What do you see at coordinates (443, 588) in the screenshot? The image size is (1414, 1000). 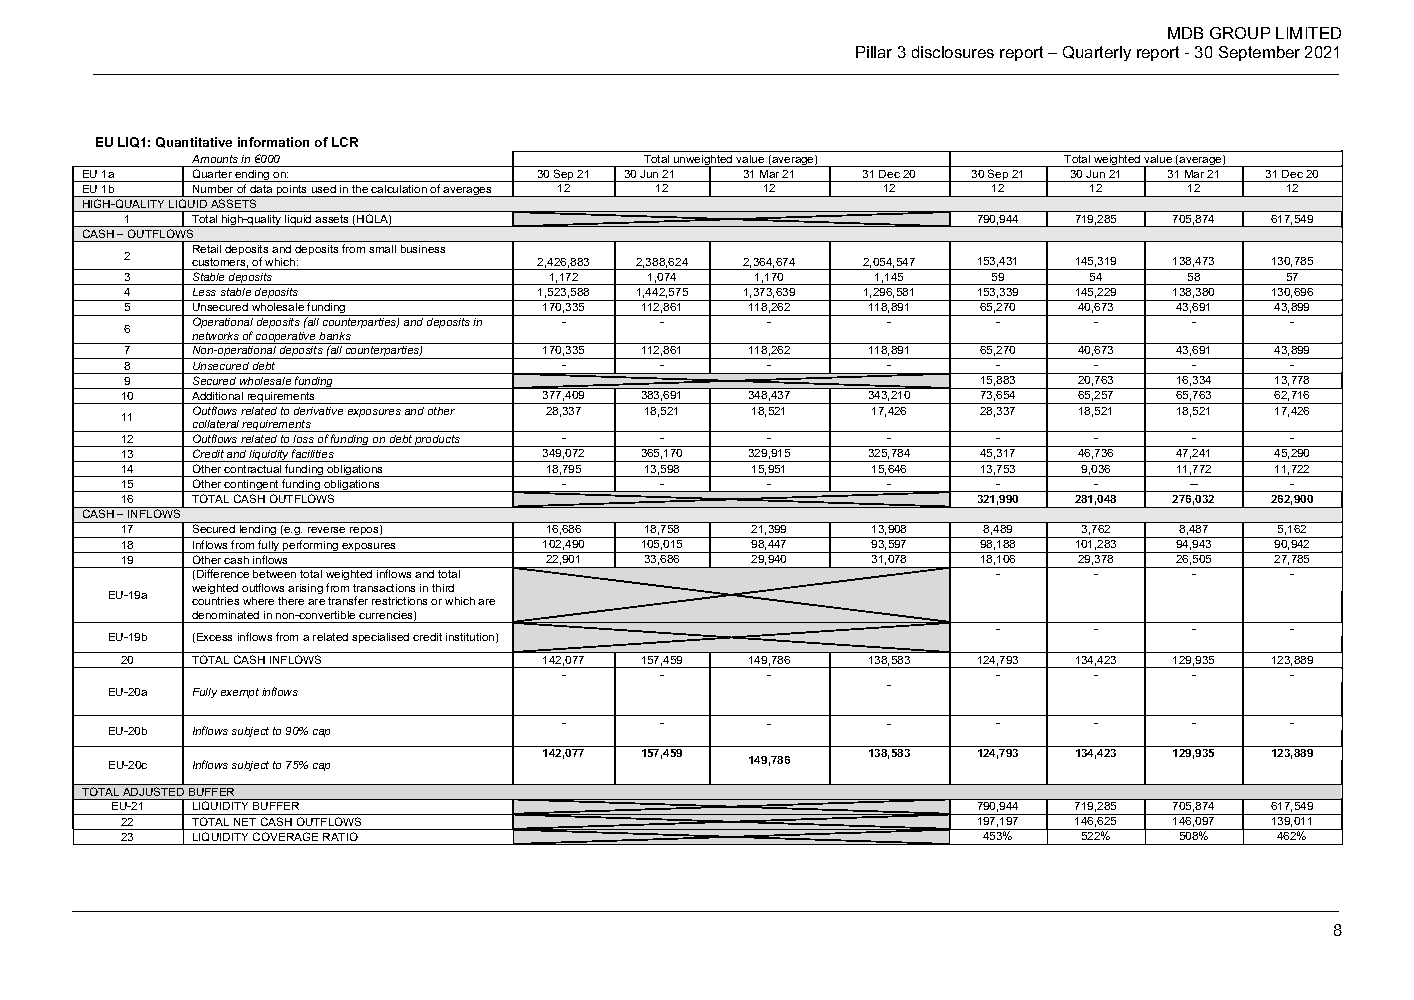 I see `third` at bounding box center [443, 588].
